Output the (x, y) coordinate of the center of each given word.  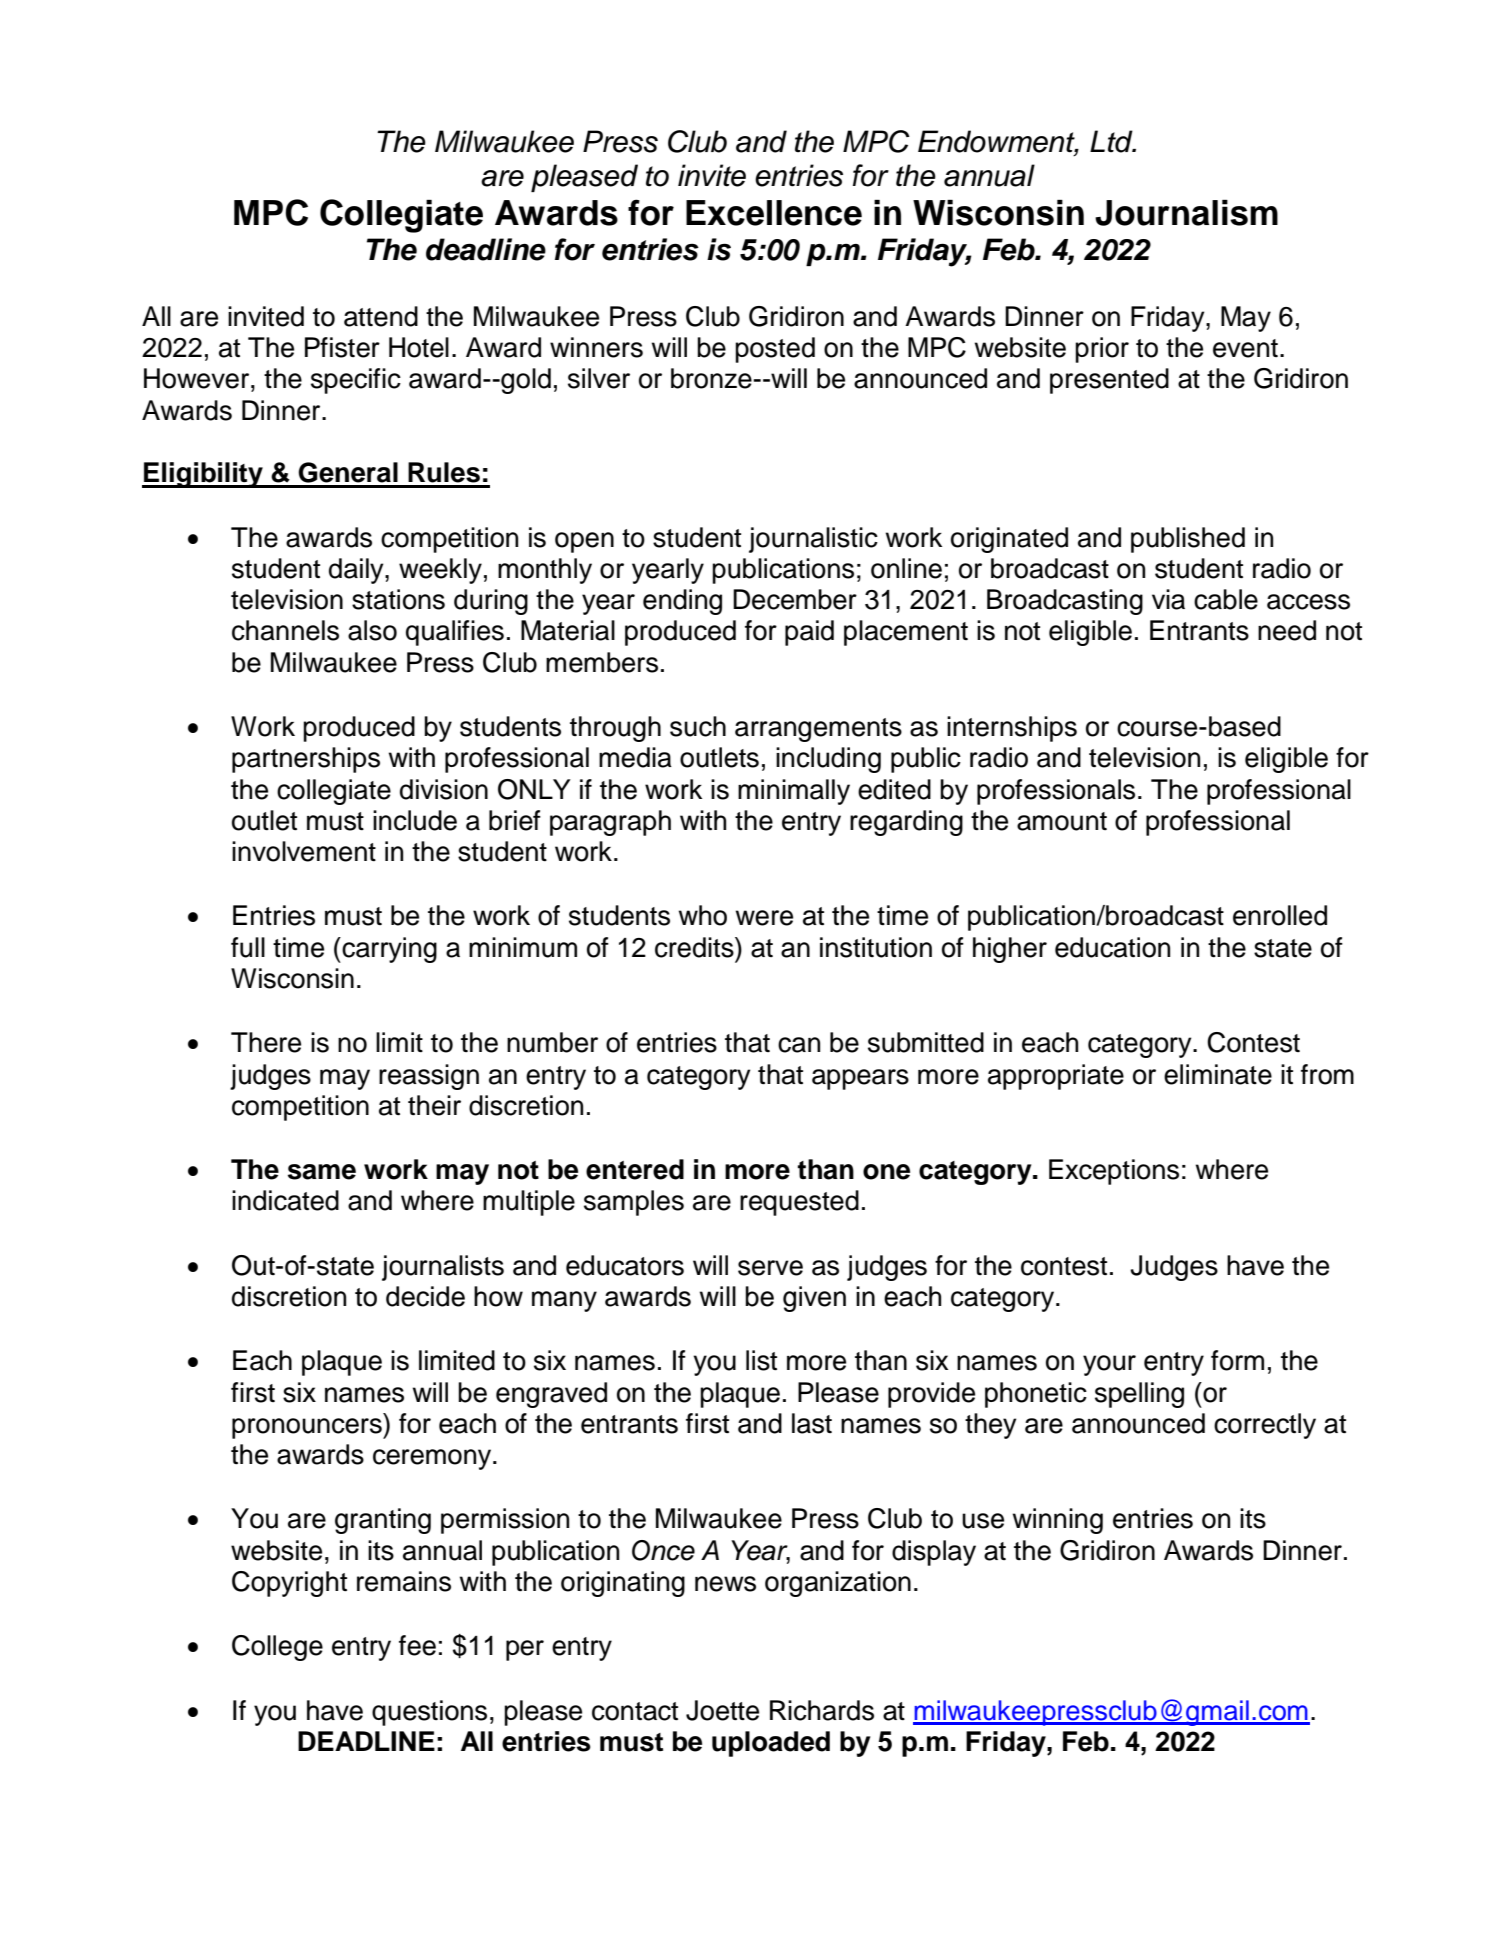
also (372, 630)
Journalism (1186, 213)
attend (381, 316)
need (1287, 630)
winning (1058, 1521)
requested (799, 1203)
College (277, 1648)
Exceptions (1114, 1172)
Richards (822, 1710)
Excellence (774, 213)
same (322, 1172)
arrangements (818, 730)
